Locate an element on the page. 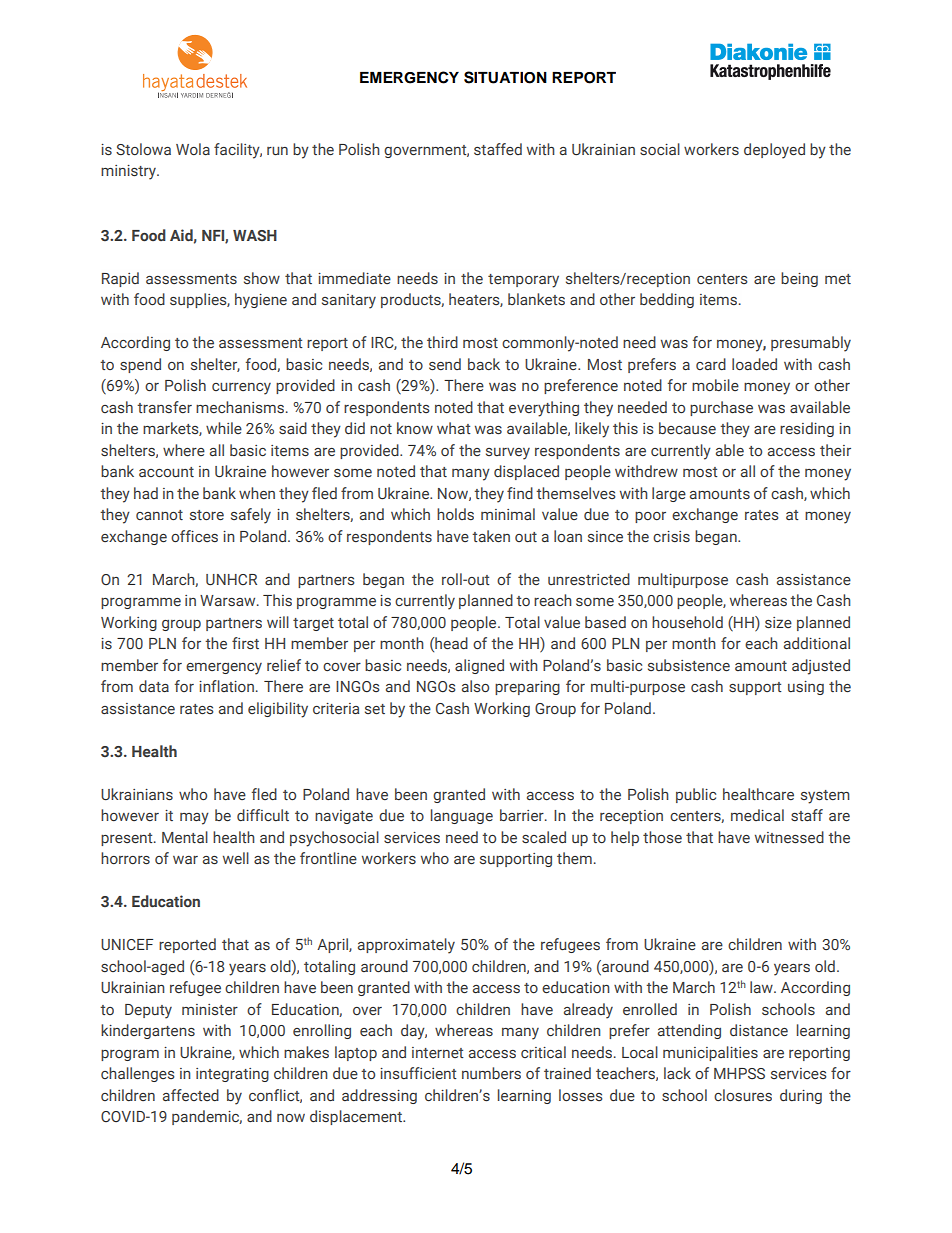 The image size is (952, 1233). affected is located at coordinates (191, 1095).
